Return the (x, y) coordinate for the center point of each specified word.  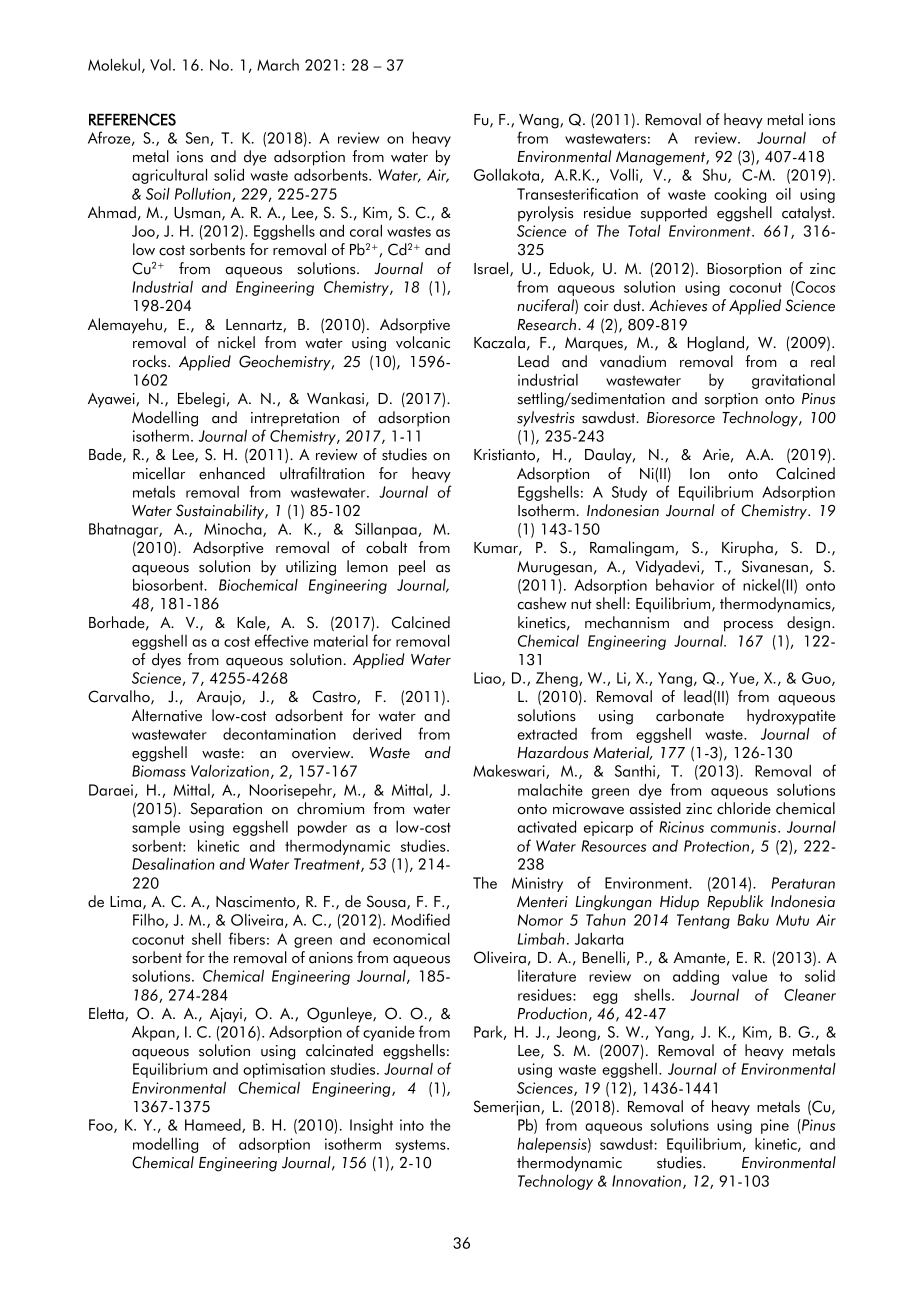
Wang (540, 121)
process (748, 626)
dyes (166, 661)
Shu (716, 176)
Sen (197, 138)
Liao (488, 679)
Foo (102, 1126)
